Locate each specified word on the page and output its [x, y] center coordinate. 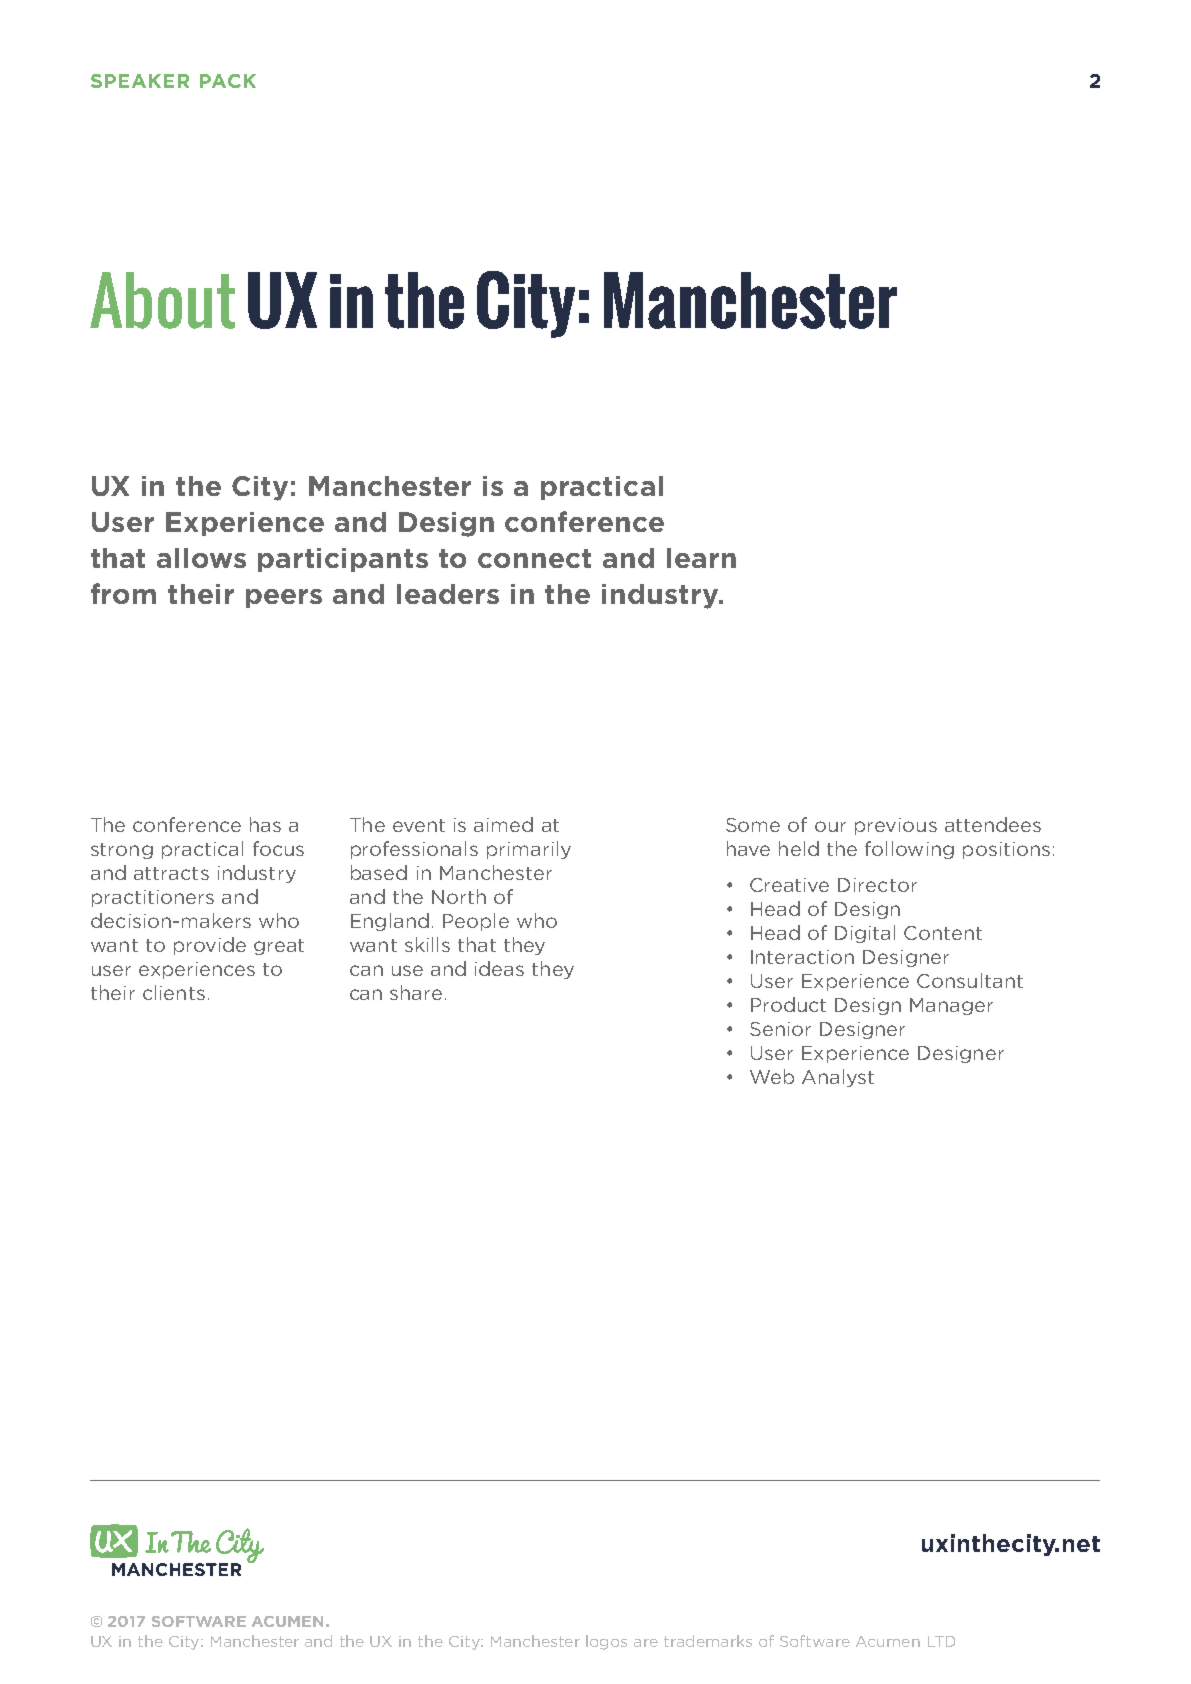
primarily [529, 850]
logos [606, 1642]
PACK [228, 81]
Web [772, 1076]
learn [701, 558]
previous [896, 826]
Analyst [838, 1078]
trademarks [708, 1641]
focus [278, 848]
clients [174, 992]
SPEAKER [140, 81]
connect [534, 558]
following [909, 850]
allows [201, 558]
